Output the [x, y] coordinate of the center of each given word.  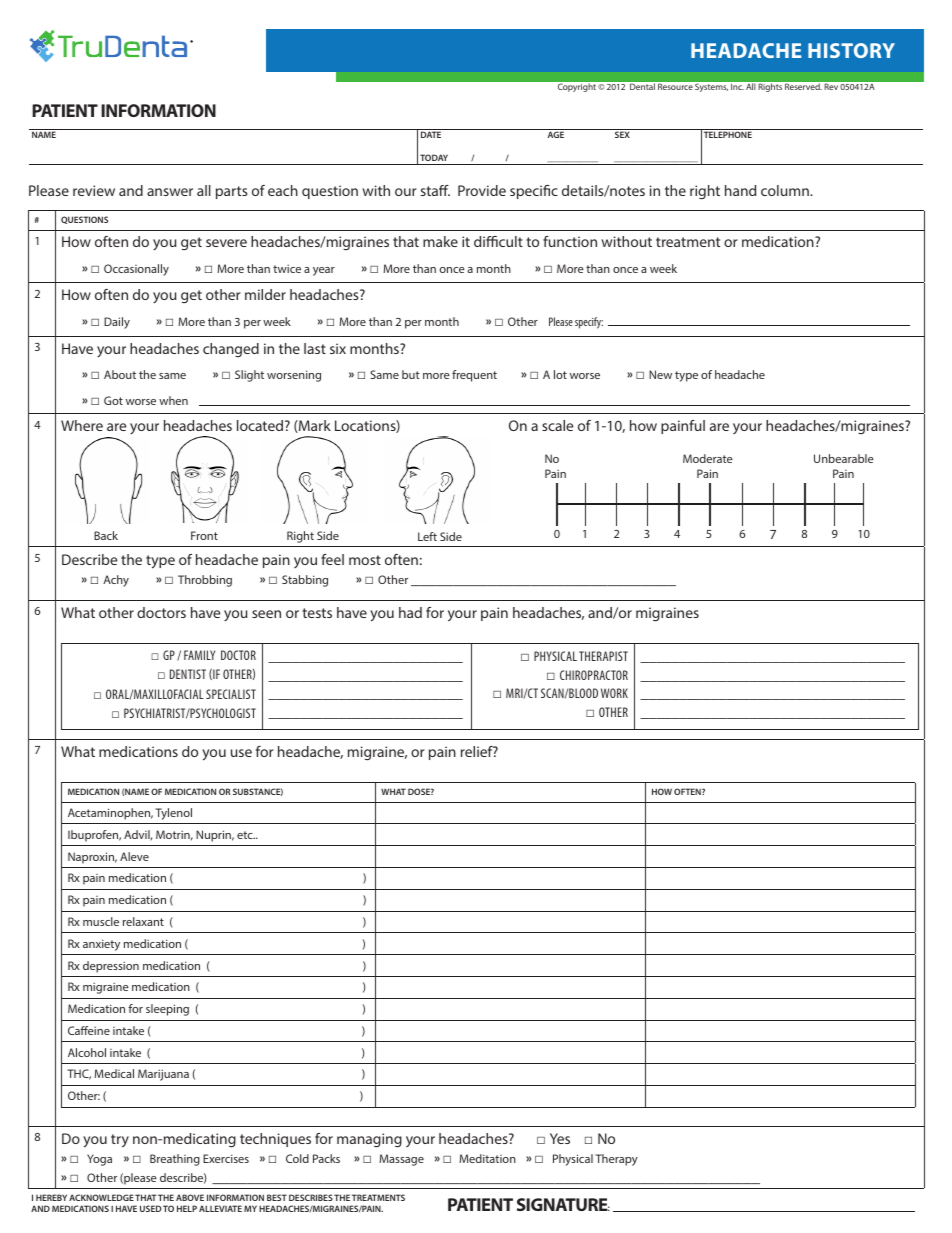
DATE [431, 134]
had [410, 612]
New [660, 374]
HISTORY [851, 50]
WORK [614, 693]
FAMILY [199, 655]
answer [170, 192]
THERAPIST [603, 656]
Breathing [175, 1160]
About [120, 374]
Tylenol [173, 814]
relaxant [143, 921]
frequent [474, 376]
